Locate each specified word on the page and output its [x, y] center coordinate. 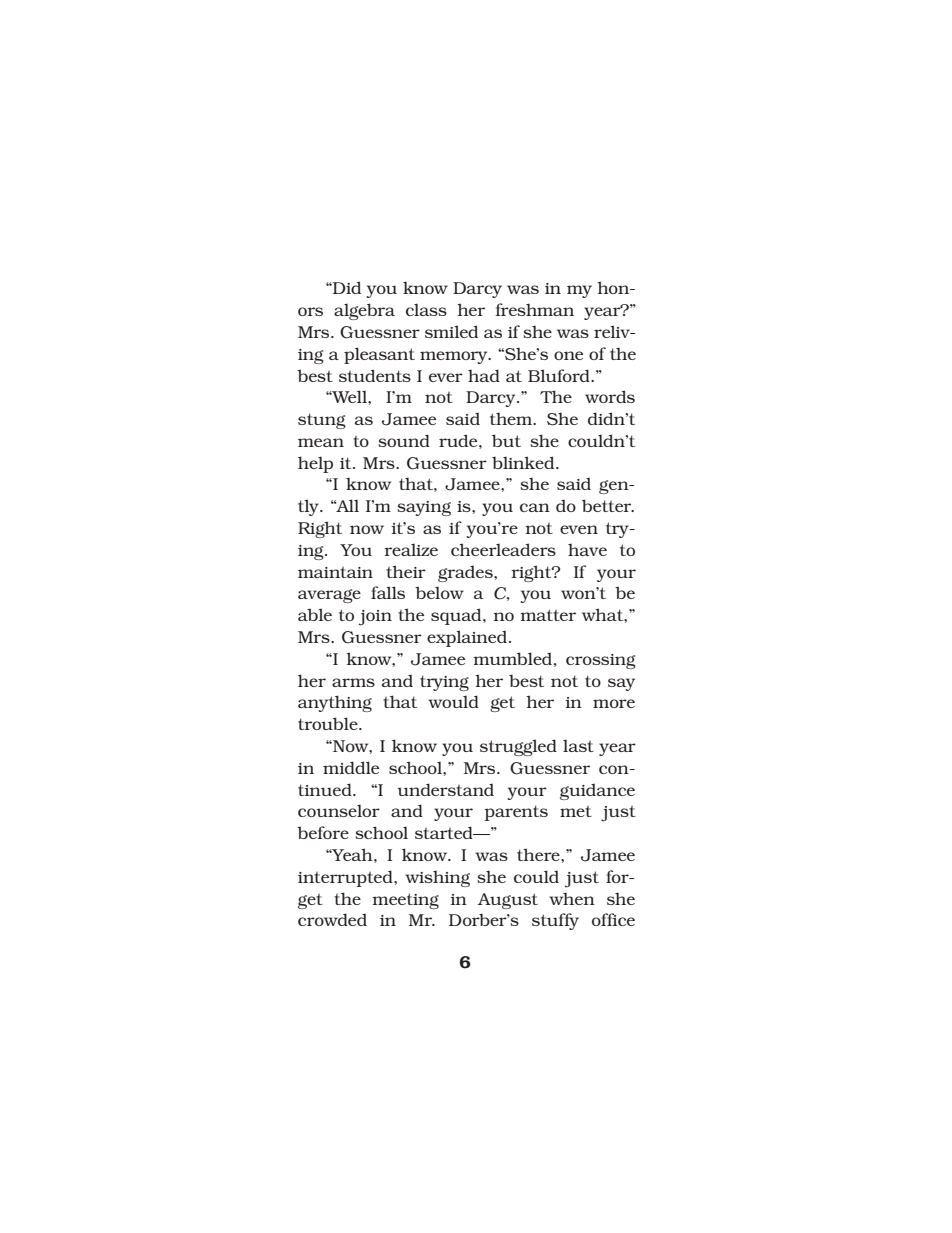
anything [335, 703]
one [568, 355]
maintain [335, 572]
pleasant [379, 355]
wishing [437, 878]
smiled [451, 331]
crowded [332, 919]
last [578, 745]
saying [424, 508]
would [453, 701]
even [579, 529]
